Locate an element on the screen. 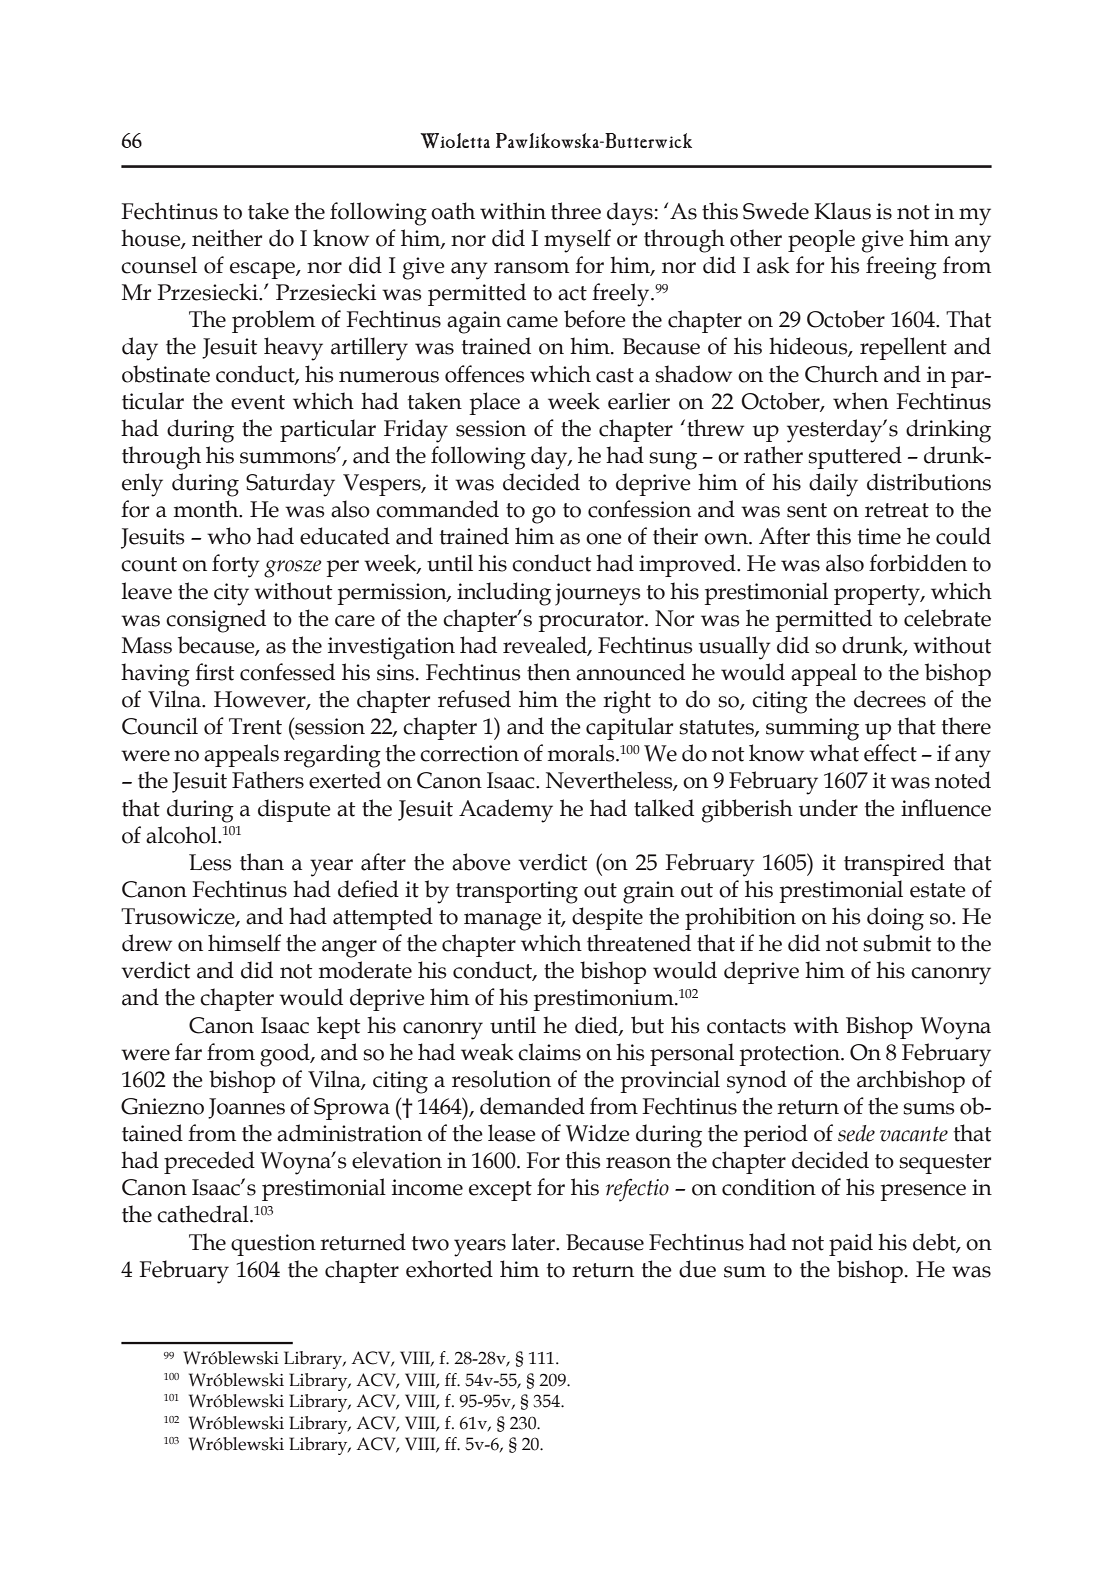 The width and height of the screenshot is (1113, 1585). paid is located at coordinates (851, 1244).
